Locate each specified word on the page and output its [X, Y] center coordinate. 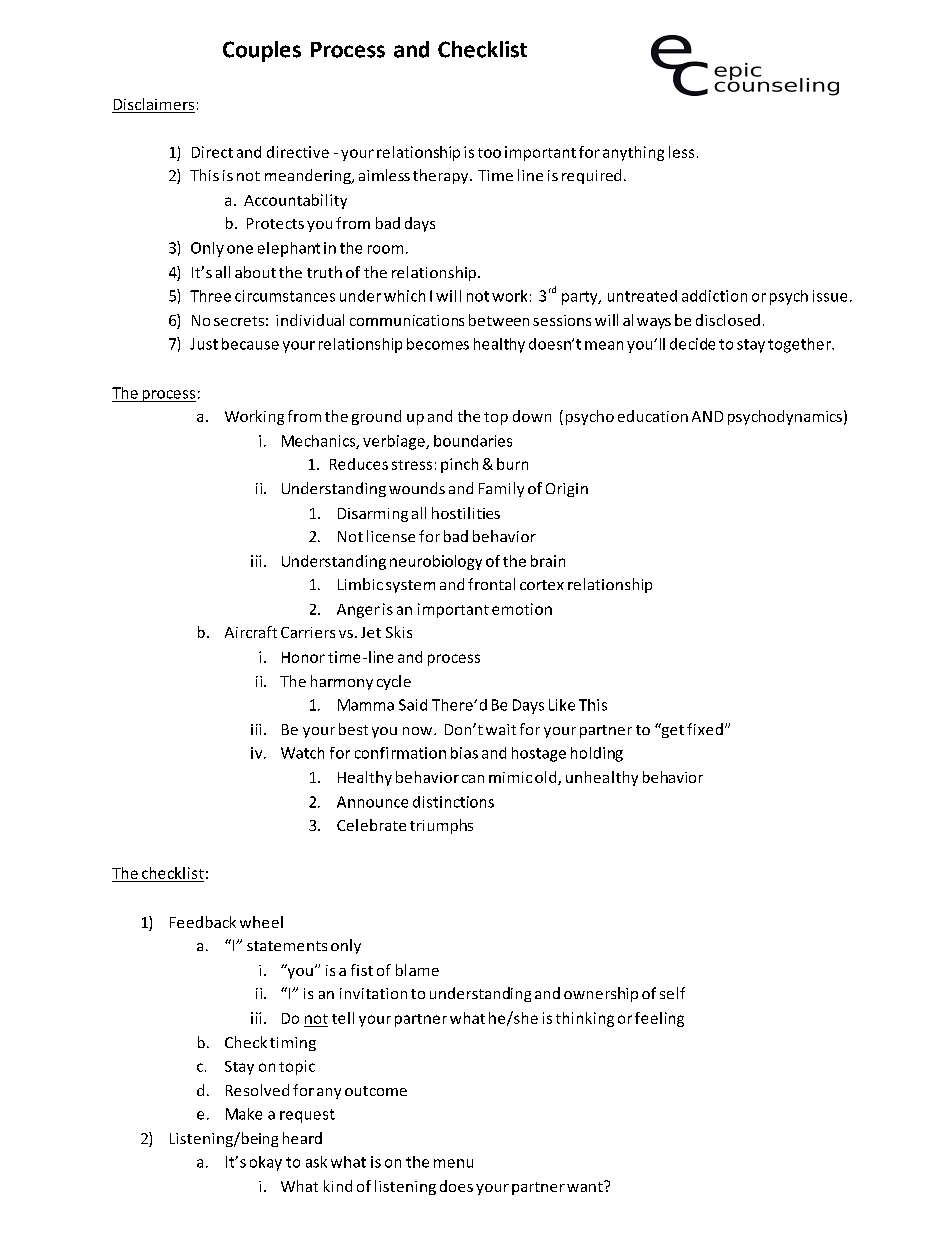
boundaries [473, 441]
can [473, 779]
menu [453, 1163]
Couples [262, 51]
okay [266, 1163]
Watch [302, 753]
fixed [705, 729]
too [489, 153]
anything [633, 153]
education [653, 416]
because [250, 344]
